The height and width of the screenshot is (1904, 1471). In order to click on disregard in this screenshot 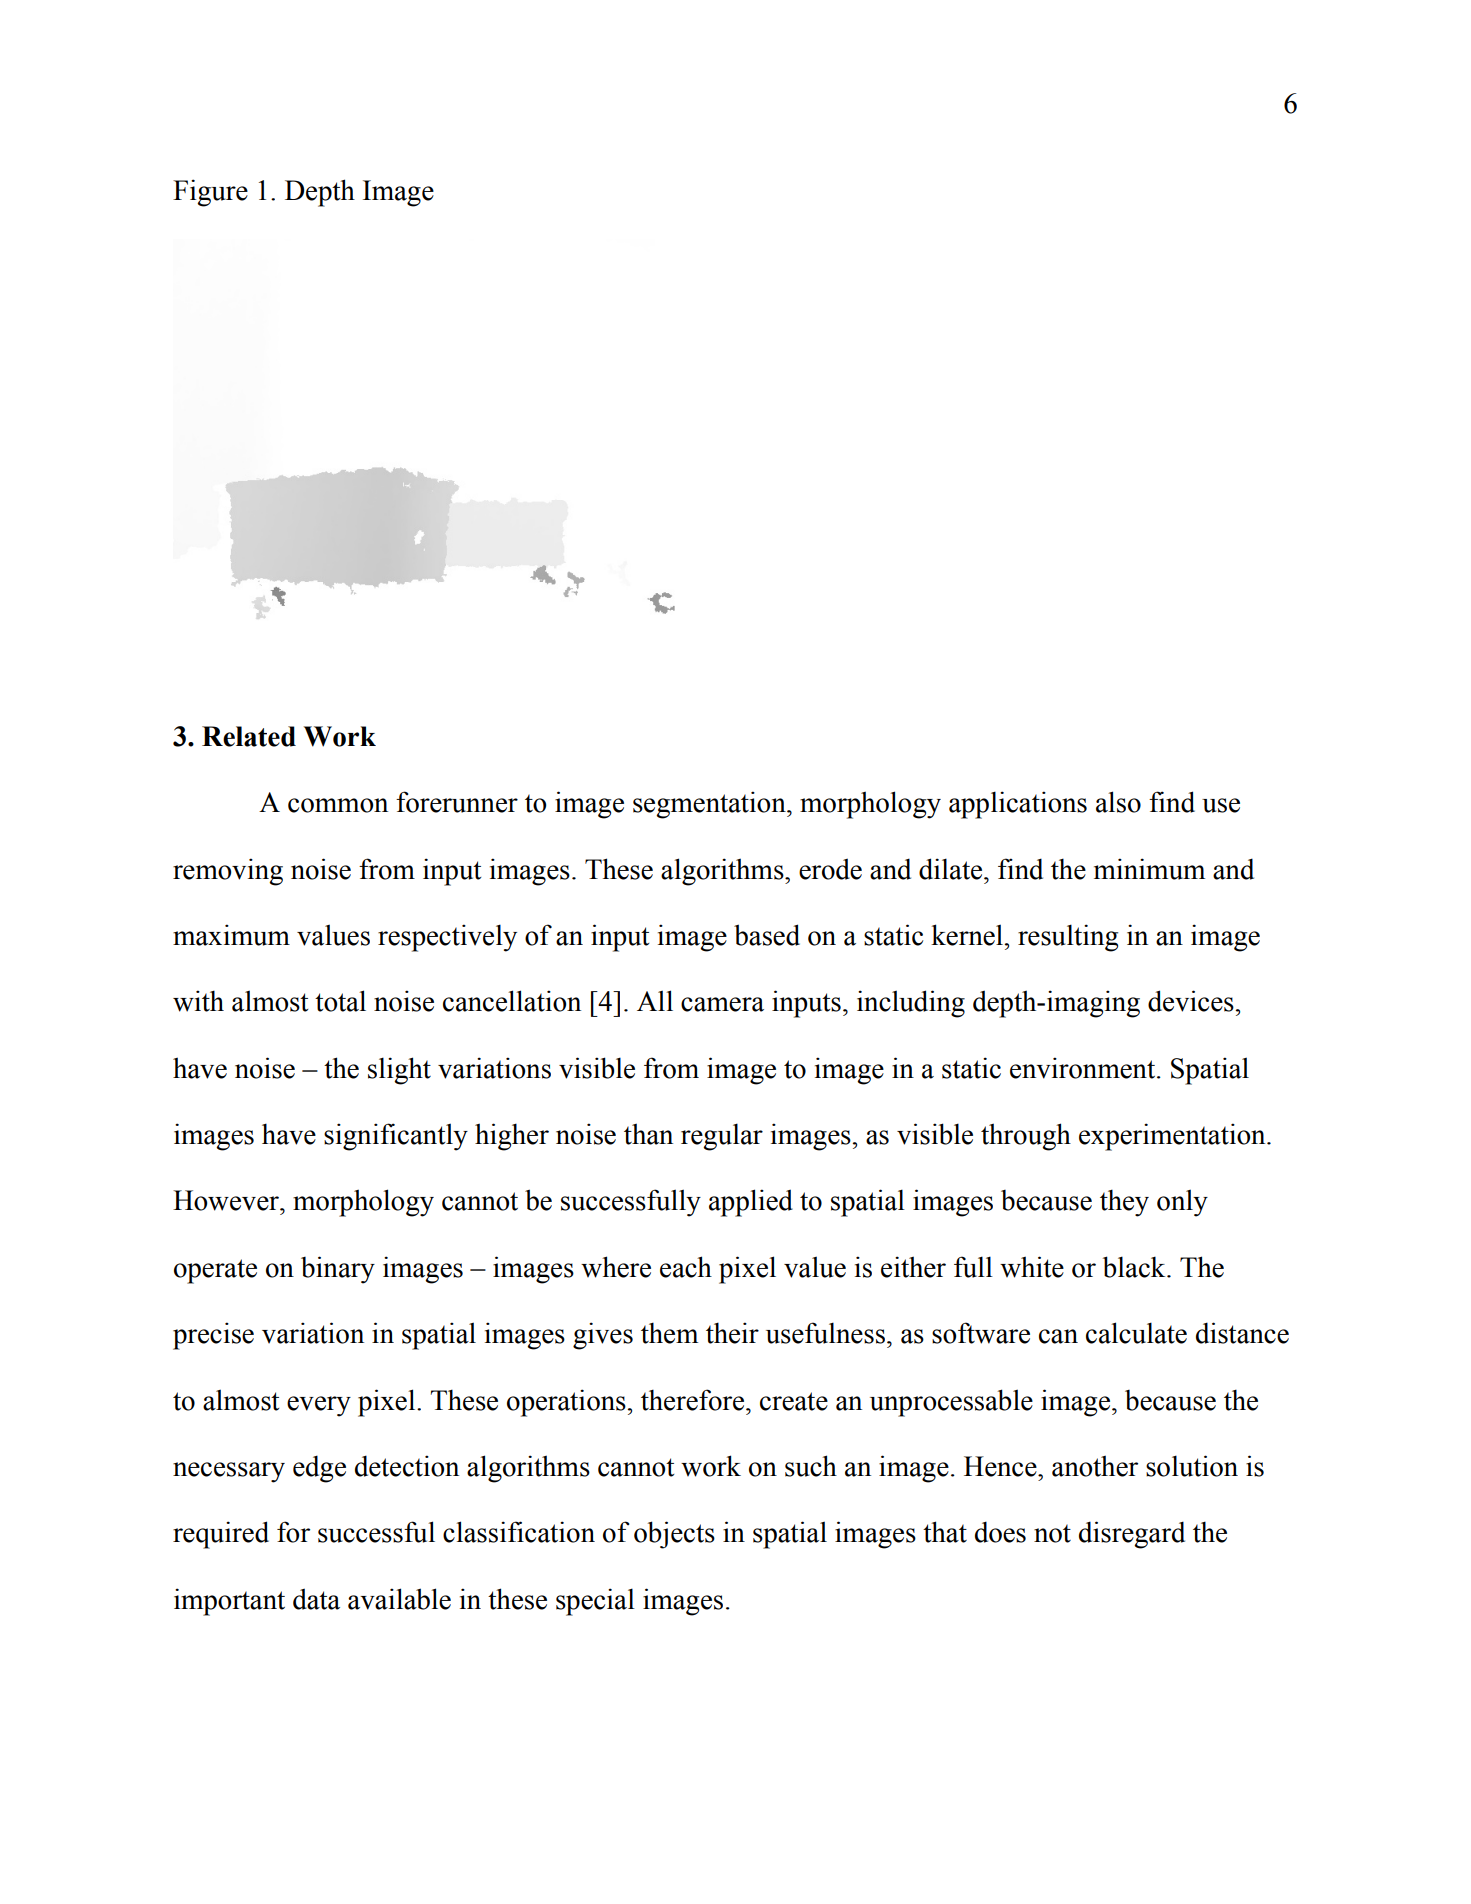, I will do `click(1132, 1535)`.
